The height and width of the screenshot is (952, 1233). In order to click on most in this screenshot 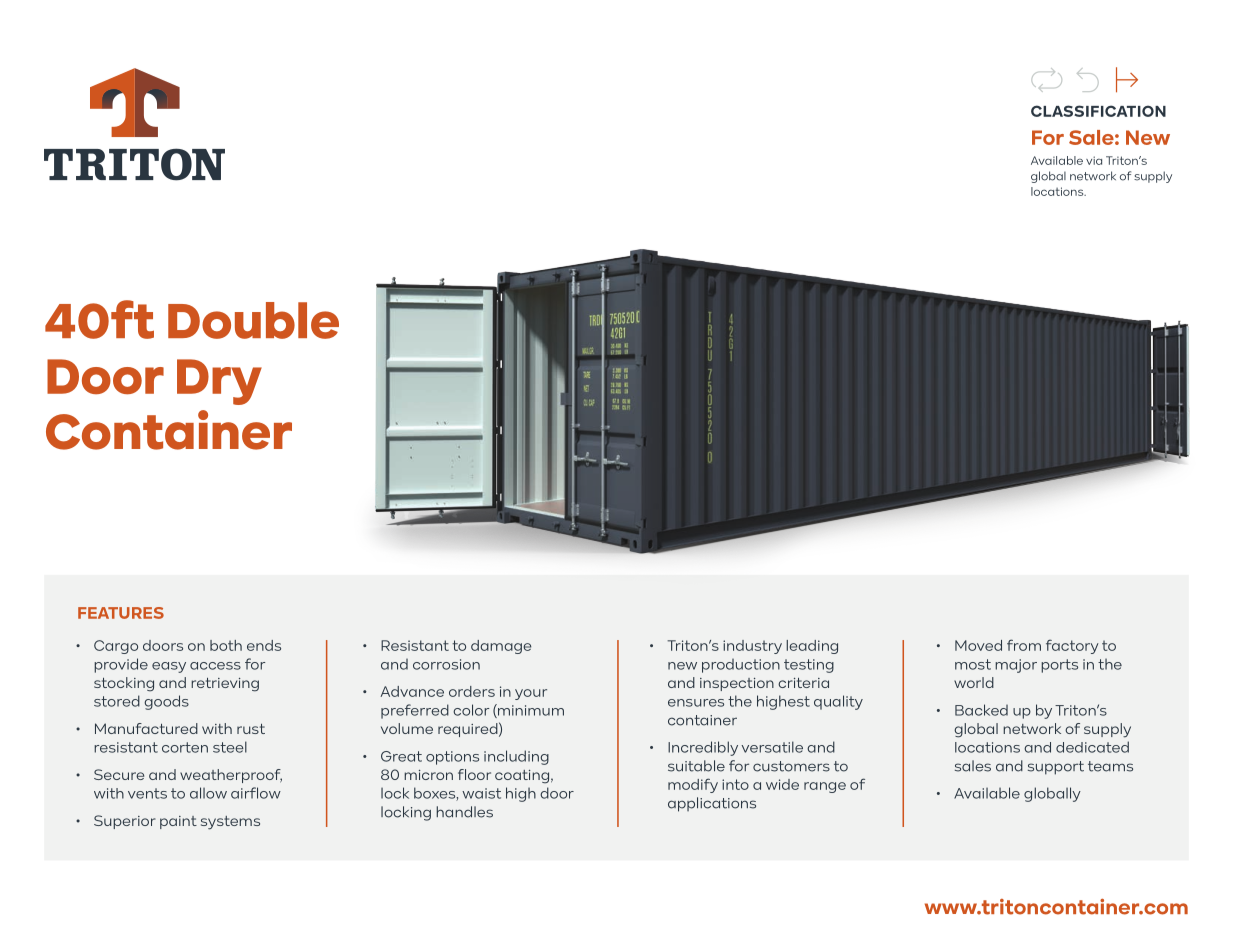, I will do `click(973, 664)`.
